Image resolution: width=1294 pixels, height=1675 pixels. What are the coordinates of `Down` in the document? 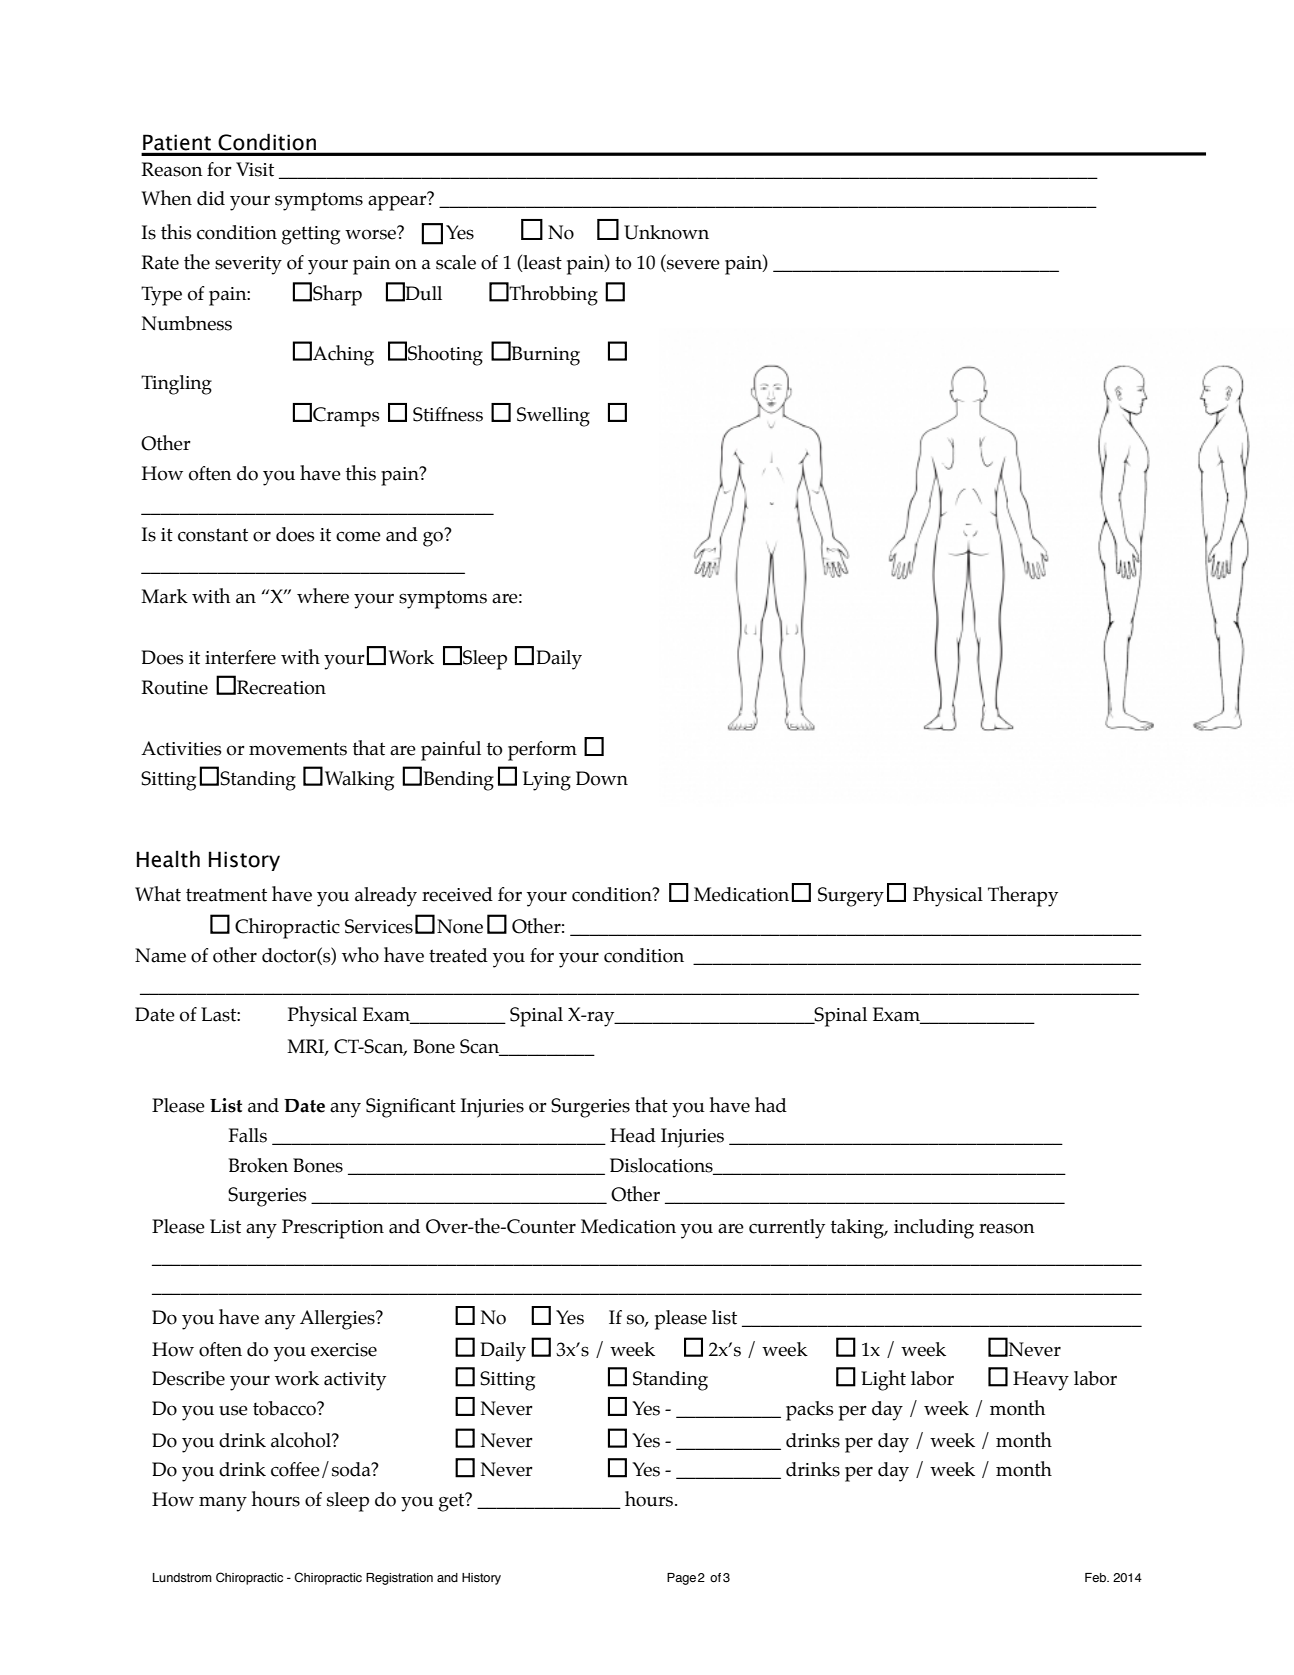 It's located at (602, 778).
